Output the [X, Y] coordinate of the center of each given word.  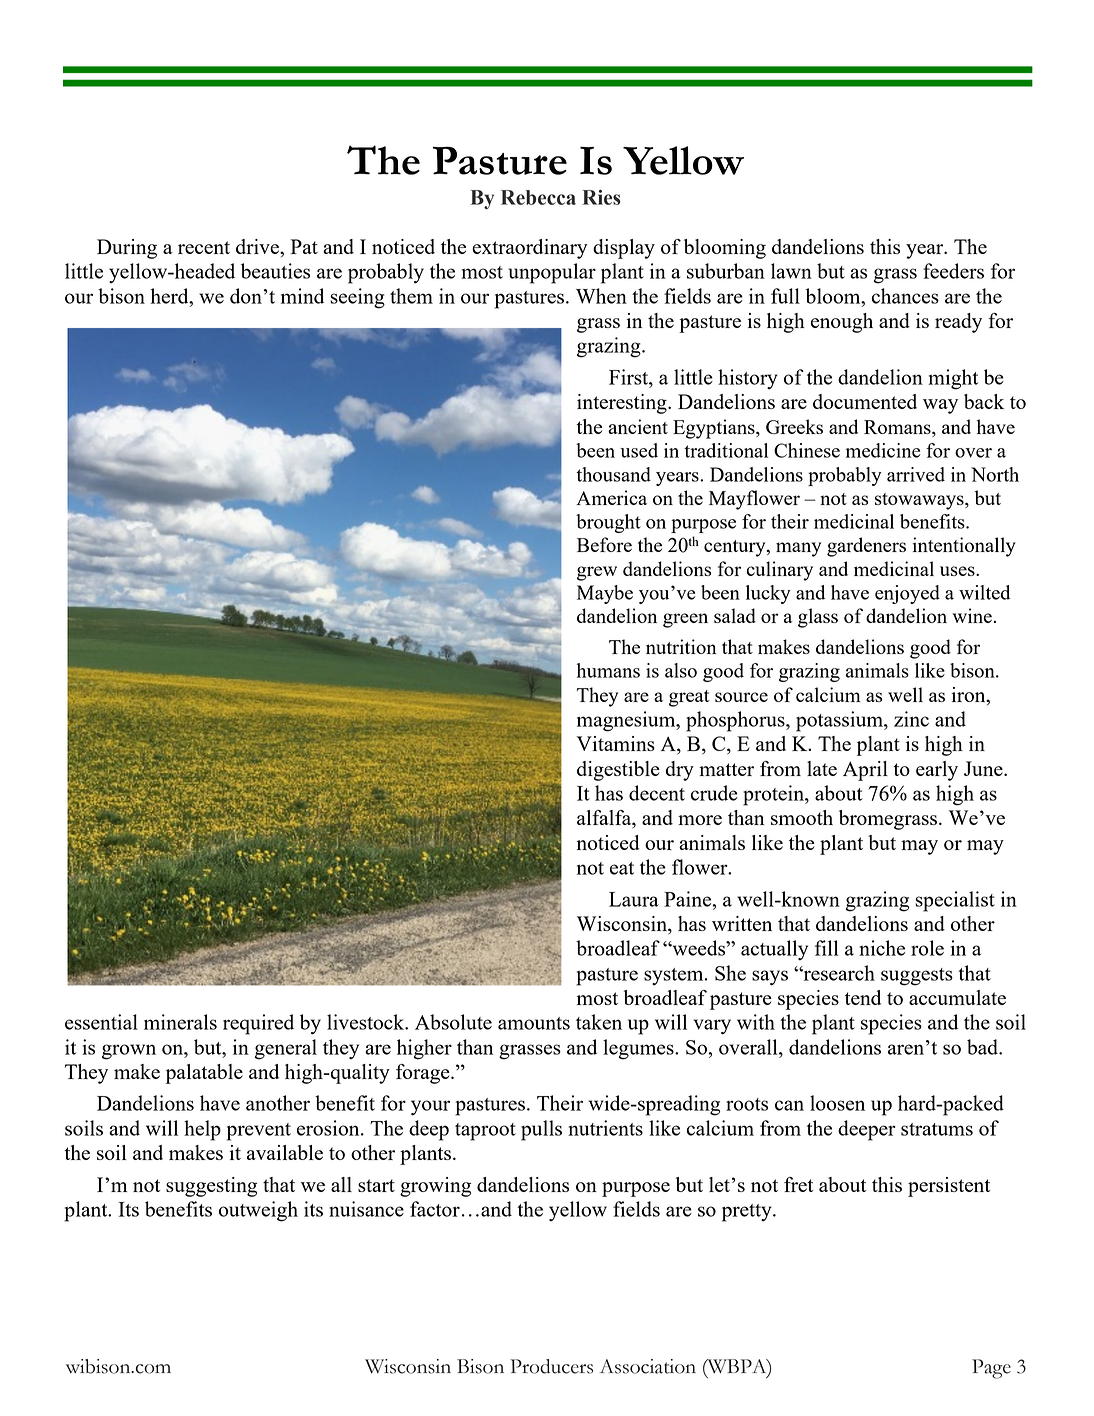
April [865, 771]
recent [204, 247]
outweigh [258, 1211]
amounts [534, 1023]
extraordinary [529, 249]
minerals [180, 1022]
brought [608, 523]
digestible [618, 771]
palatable [204, 1074]
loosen [837, 1103]
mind [302, 296]
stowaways [920, 501]
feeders [953, 271]
